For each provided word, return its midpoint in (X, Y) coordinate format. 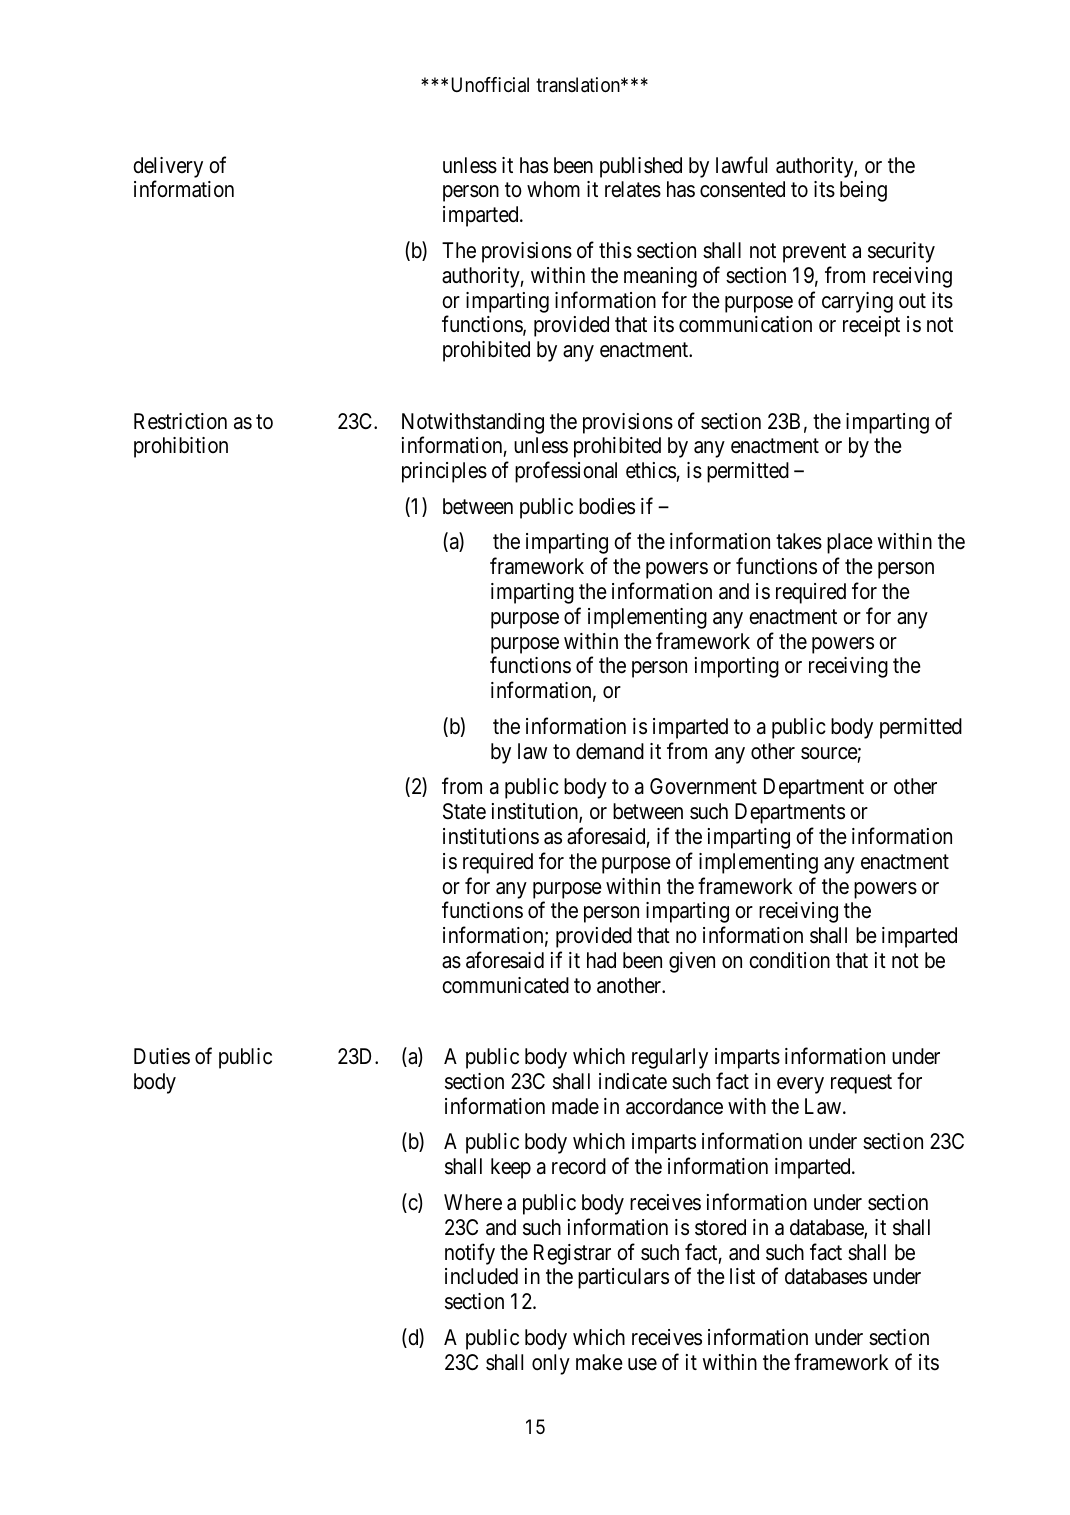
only (551, 1364)
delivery (168, 167)
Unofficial (490, 85)
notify (470, 1254)
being (863, 191)
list (742, 1276)
